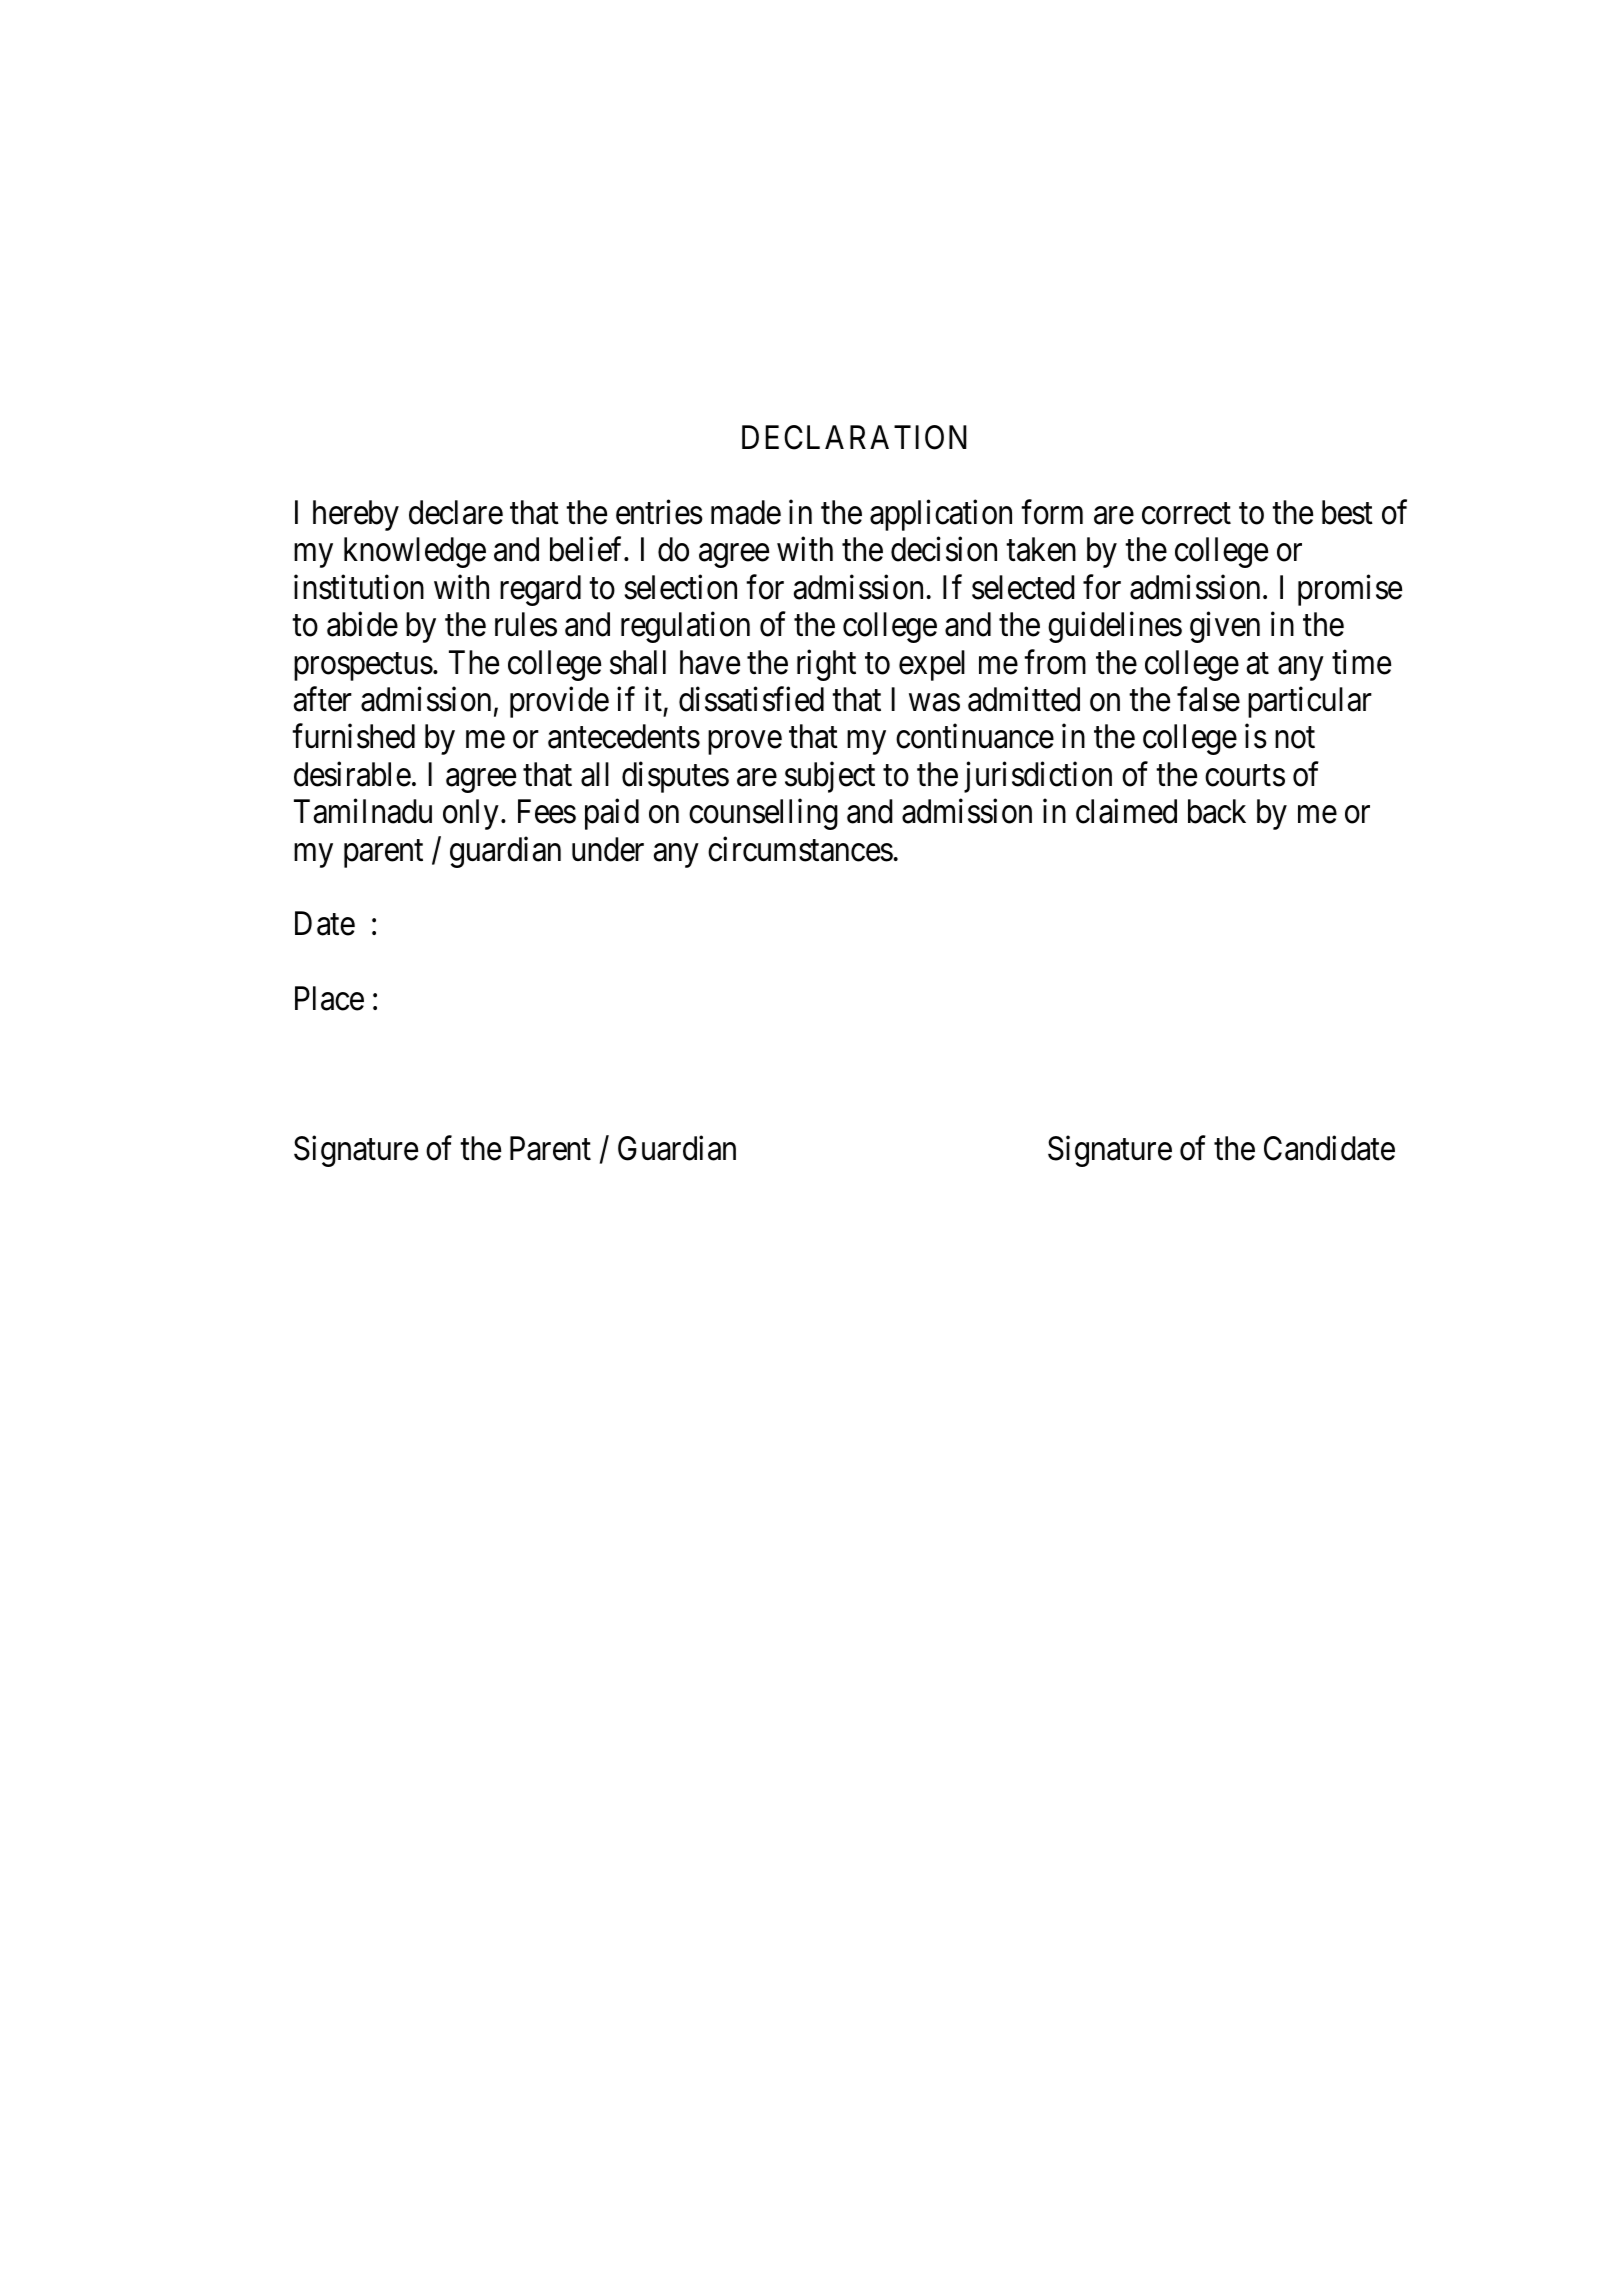  Describe the element at coordinates (362, 624) in the image. I see `abide` at that location.
